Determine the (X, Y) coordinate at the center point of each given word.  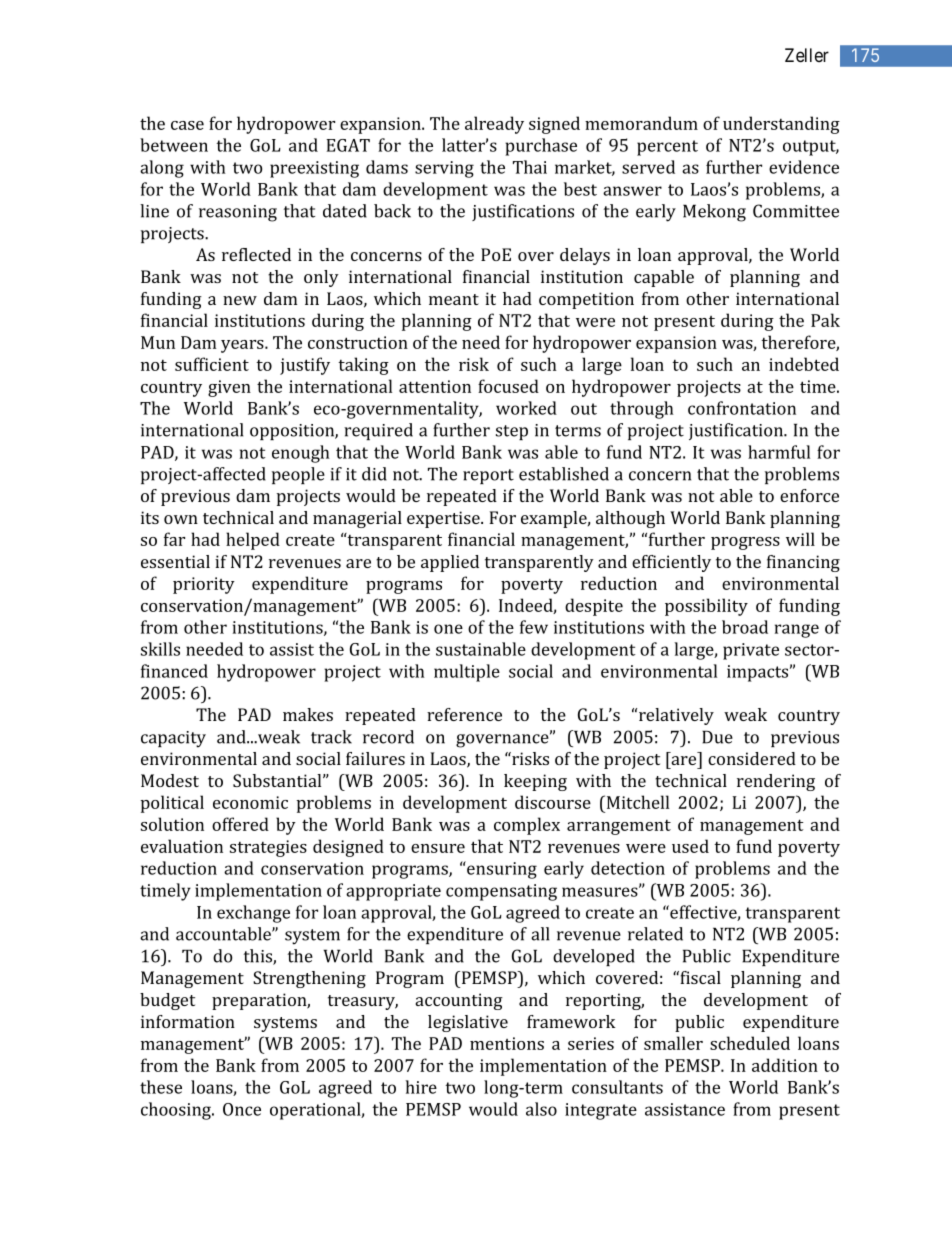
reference (464, 714)
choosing (177, 1111)
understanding (781, 125)
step (512, 432)
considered (752, 758)
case (187, 125)
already (494, 125)
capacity (173, 739)
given (229, 388)
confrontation (742, 408)
